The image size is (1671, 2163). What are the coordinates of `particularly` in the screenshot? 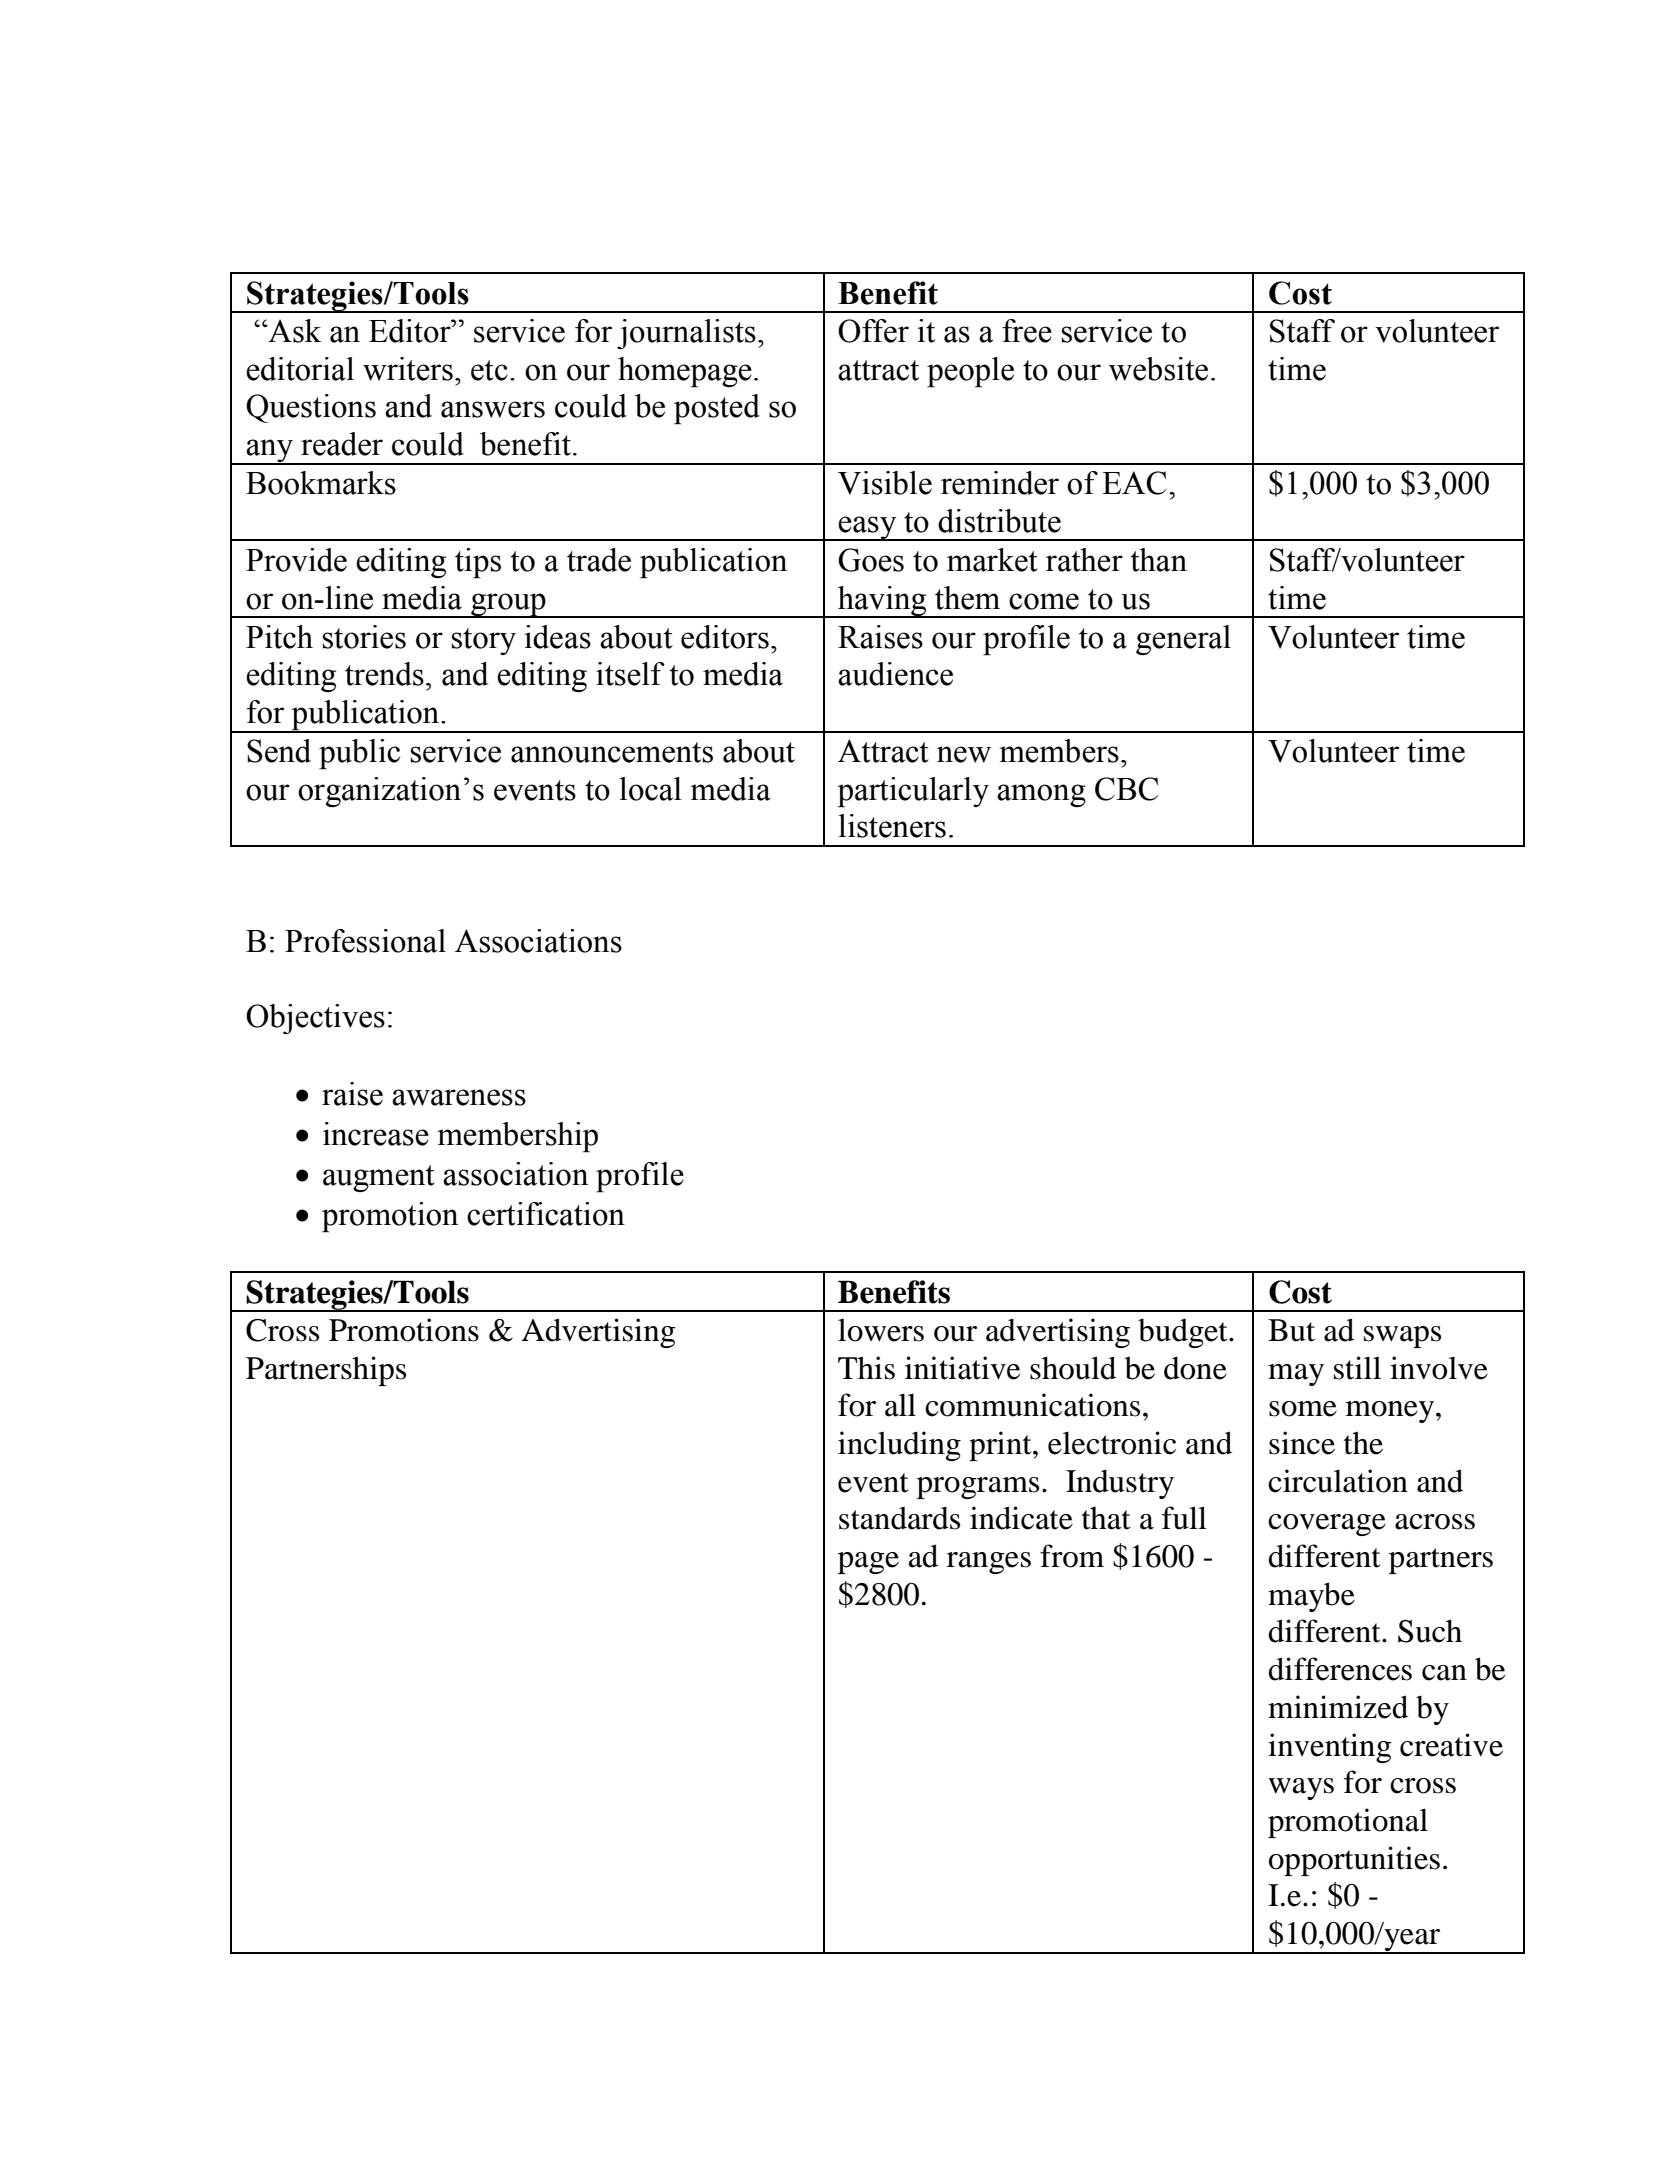 It's located at (913, 792).
